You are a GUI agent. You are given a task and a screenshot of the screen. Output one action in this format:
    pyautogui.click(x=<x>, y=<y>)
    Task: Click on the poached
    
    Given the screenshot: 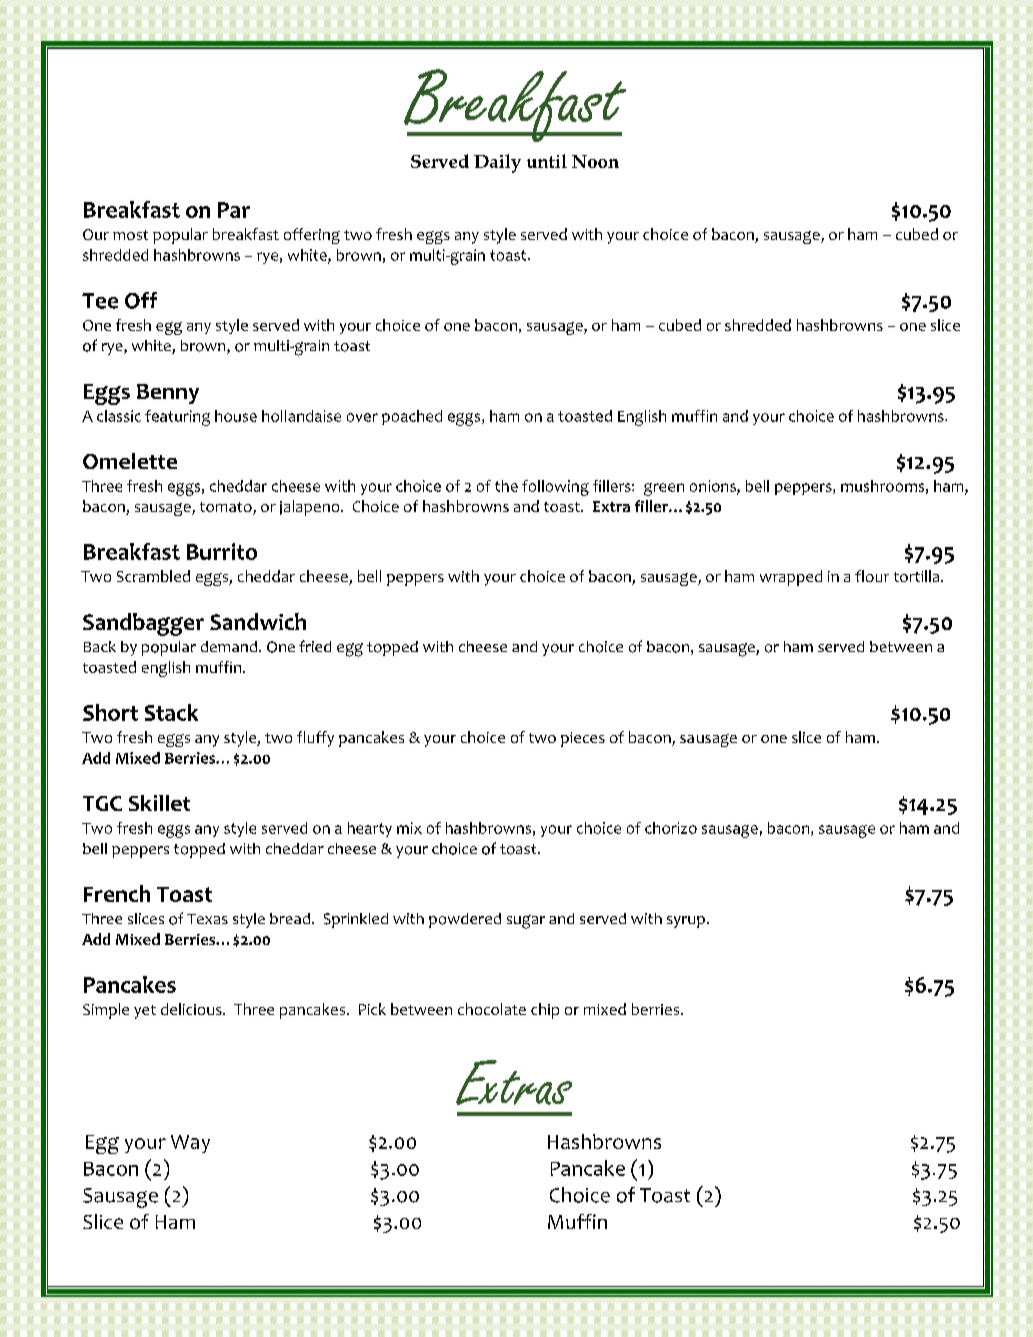 What is the action you would take?
    pyautogui.click(x=412, y=417)
